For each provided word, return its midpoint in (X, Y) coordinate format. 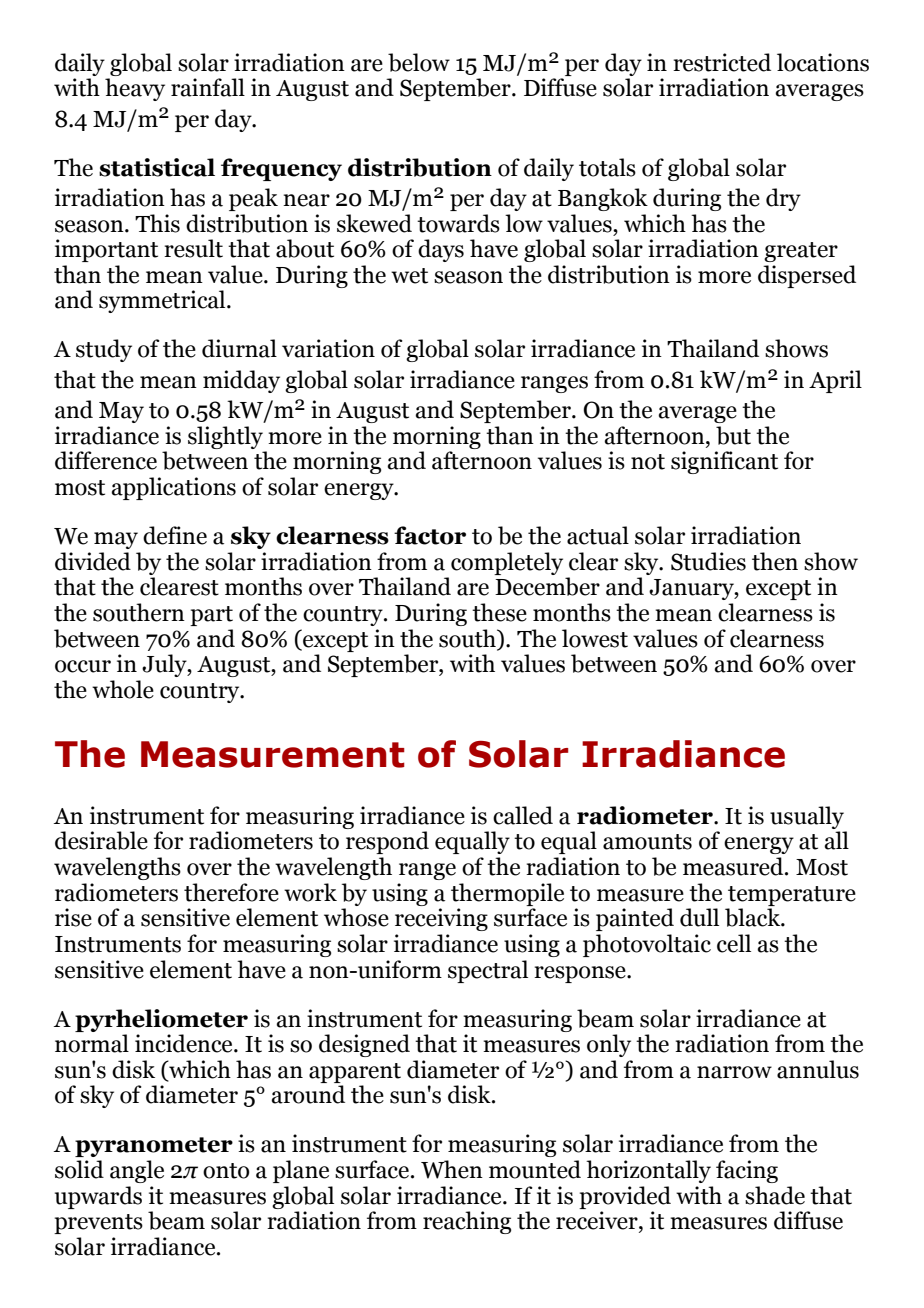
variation (328, 348)
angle (137, 1171)
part (211, 616)
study (104, 350)
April (835, 381)
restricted (722, 62)
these (499, 612)
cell (734, 943)
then (775, 561)
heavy (135, 89)
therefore (231, 892)
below (419, 62)
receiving (441, 919)
